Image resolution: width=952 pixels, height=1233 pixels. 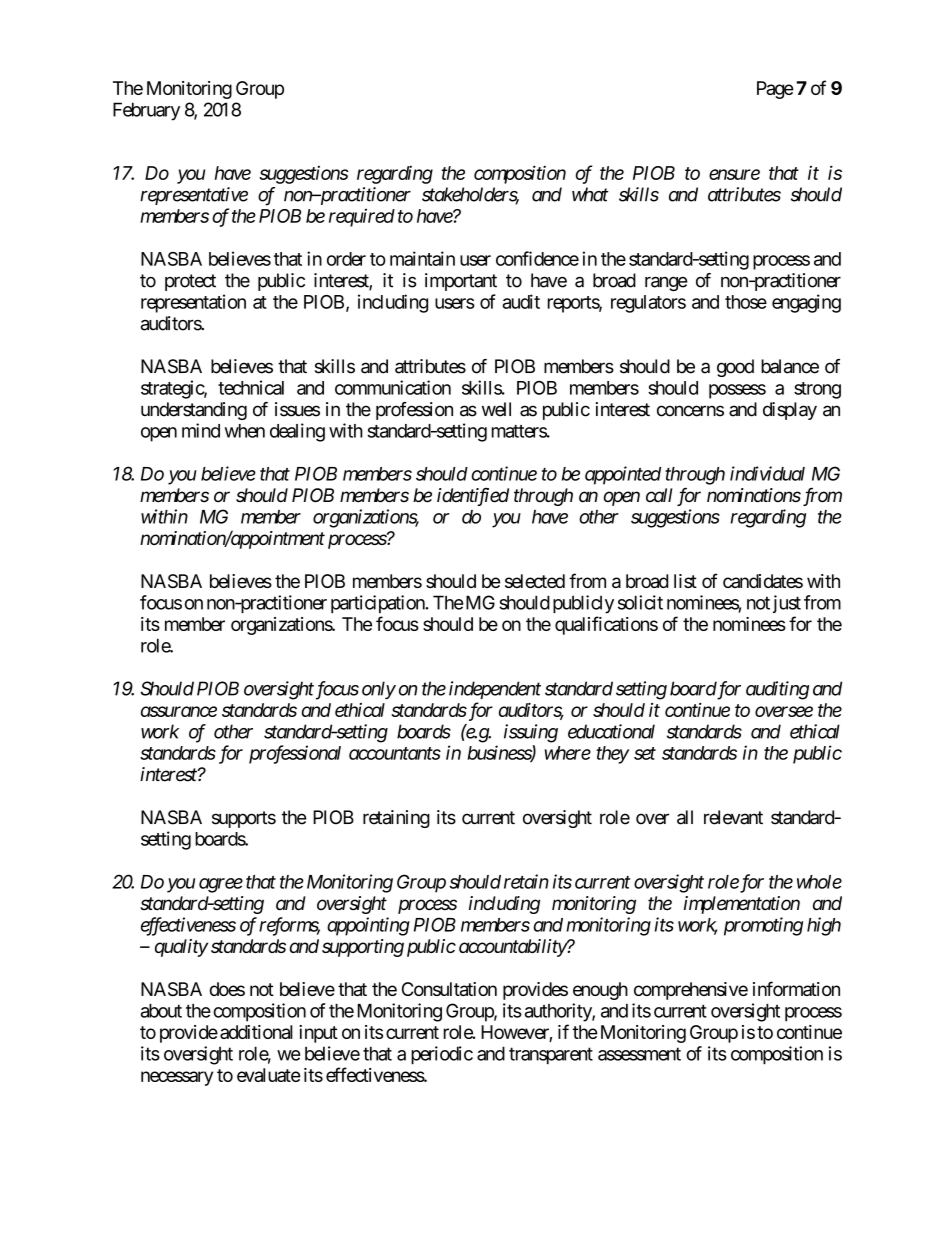 I want to click on assurance, so click(x=179, y=711).
